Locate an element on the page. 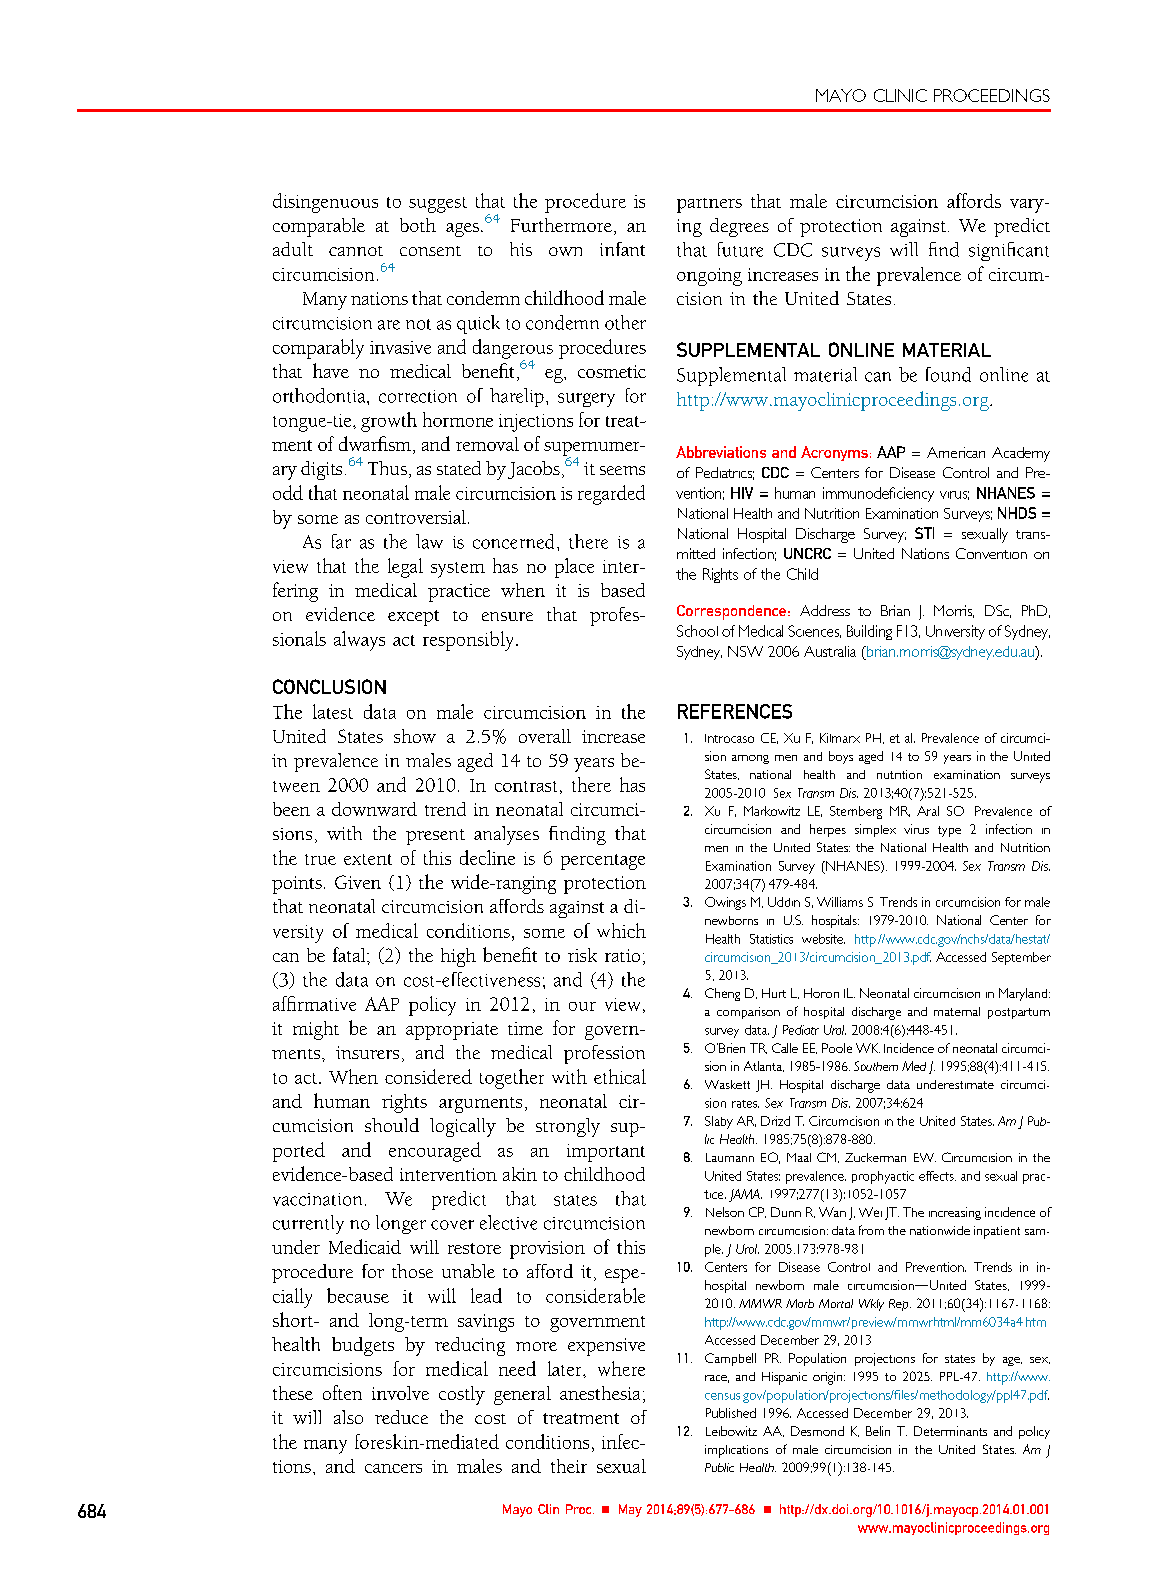 The height and width of the document is (1575, 1172). type is located at coordinates (949, 831).
